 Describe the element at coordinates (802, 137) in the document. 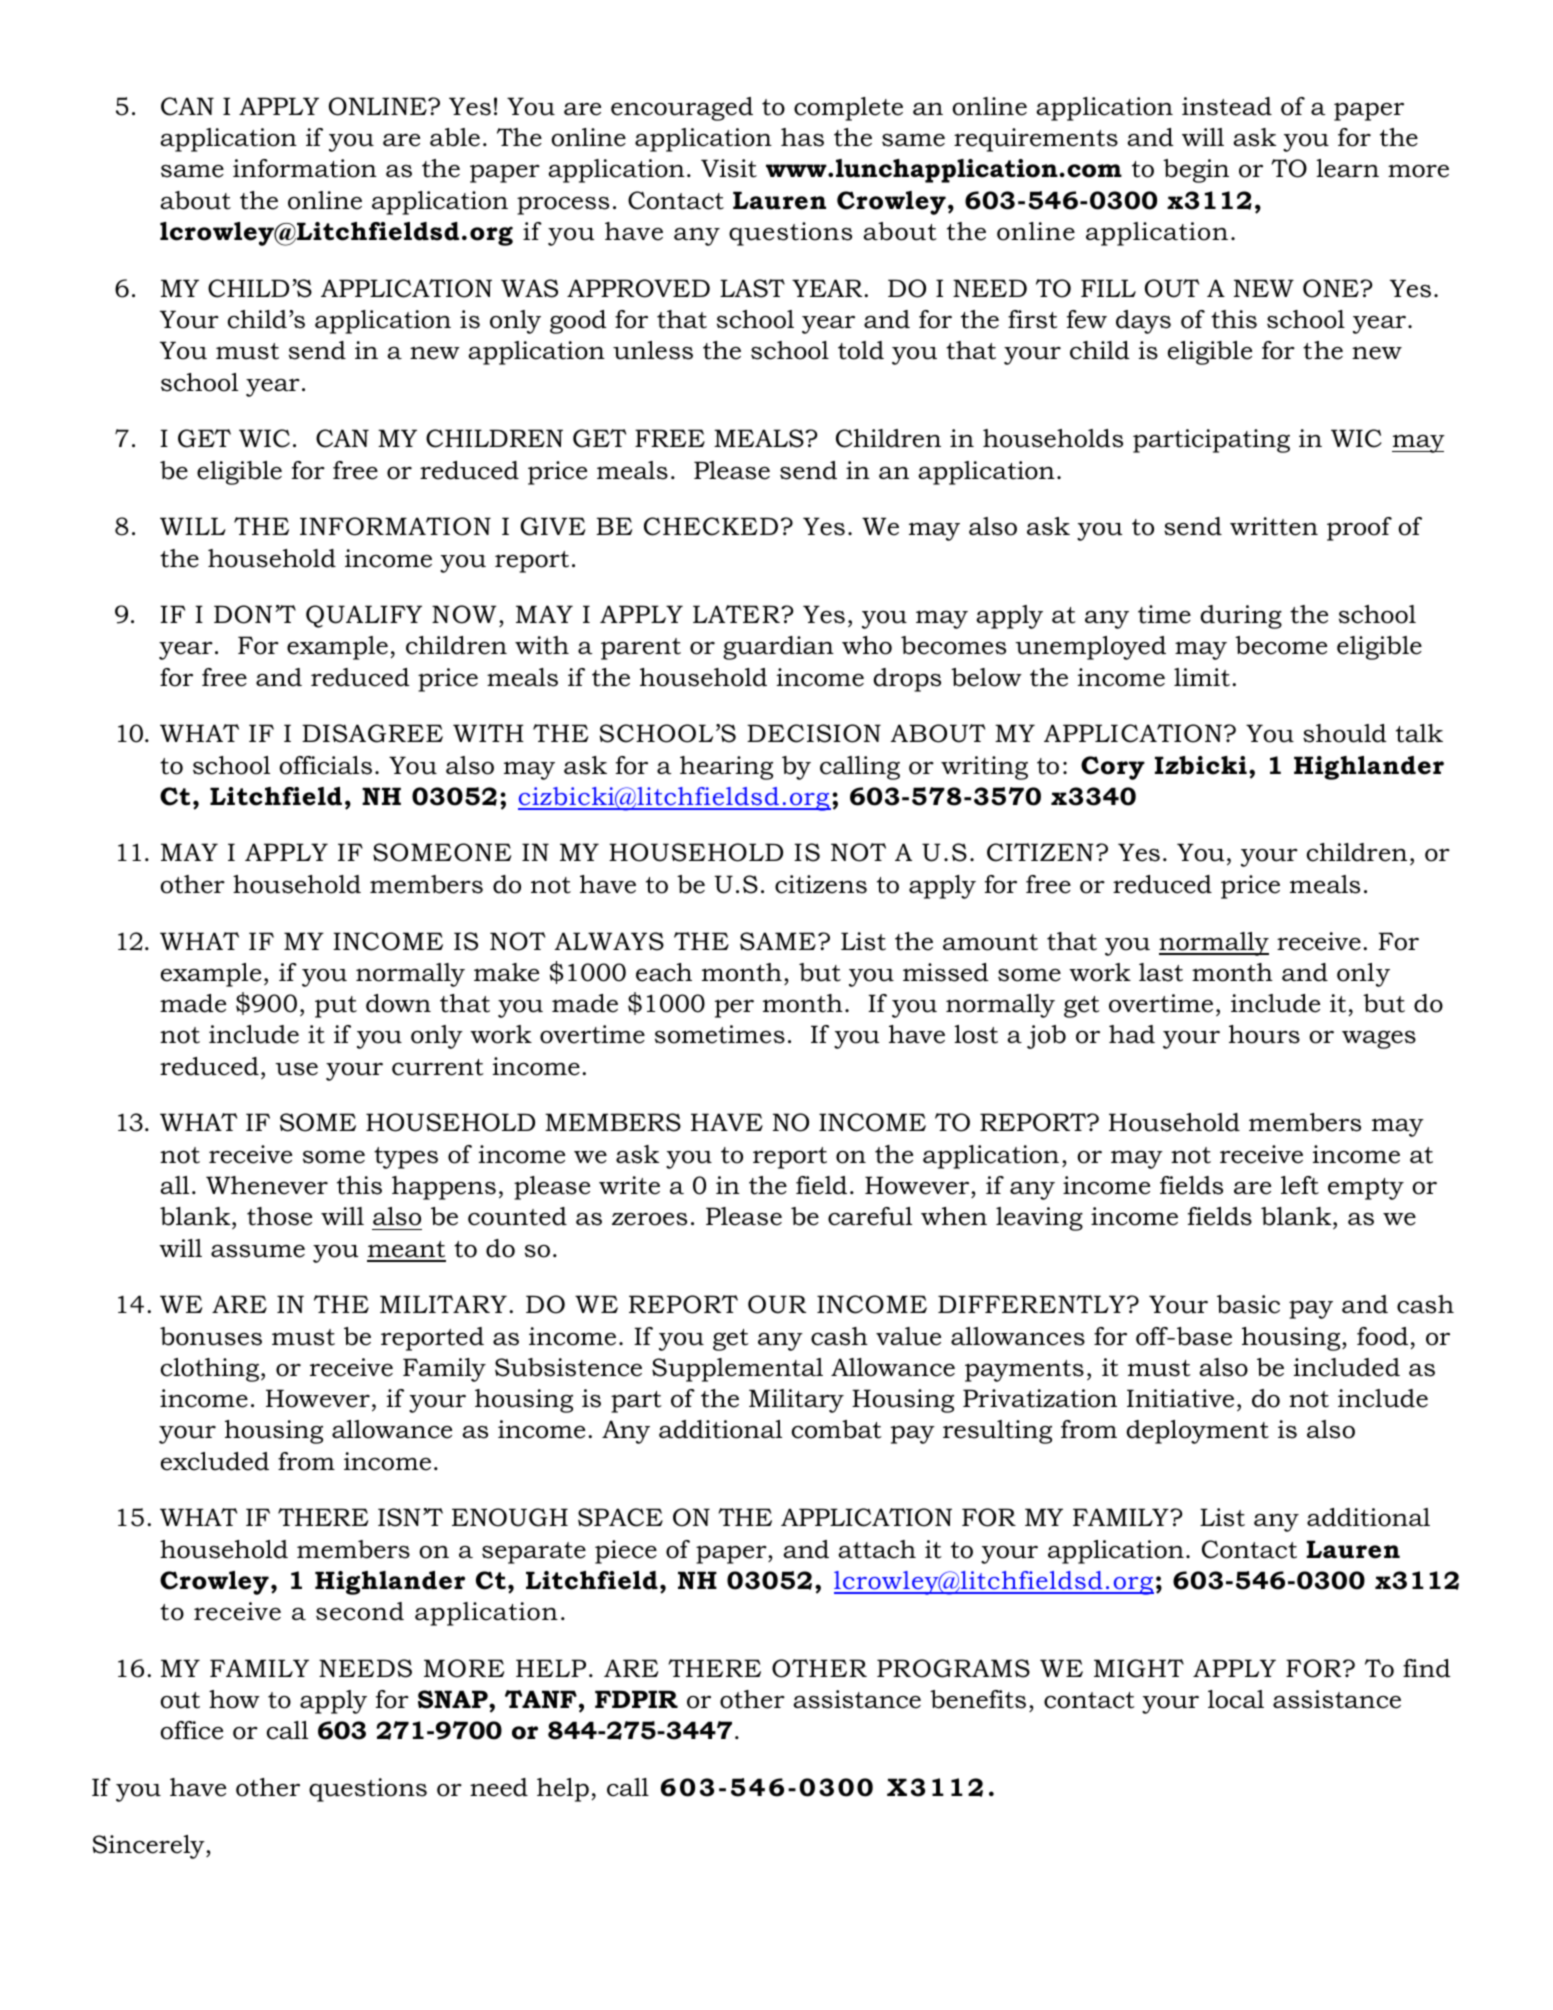

I see `has` at that location.
